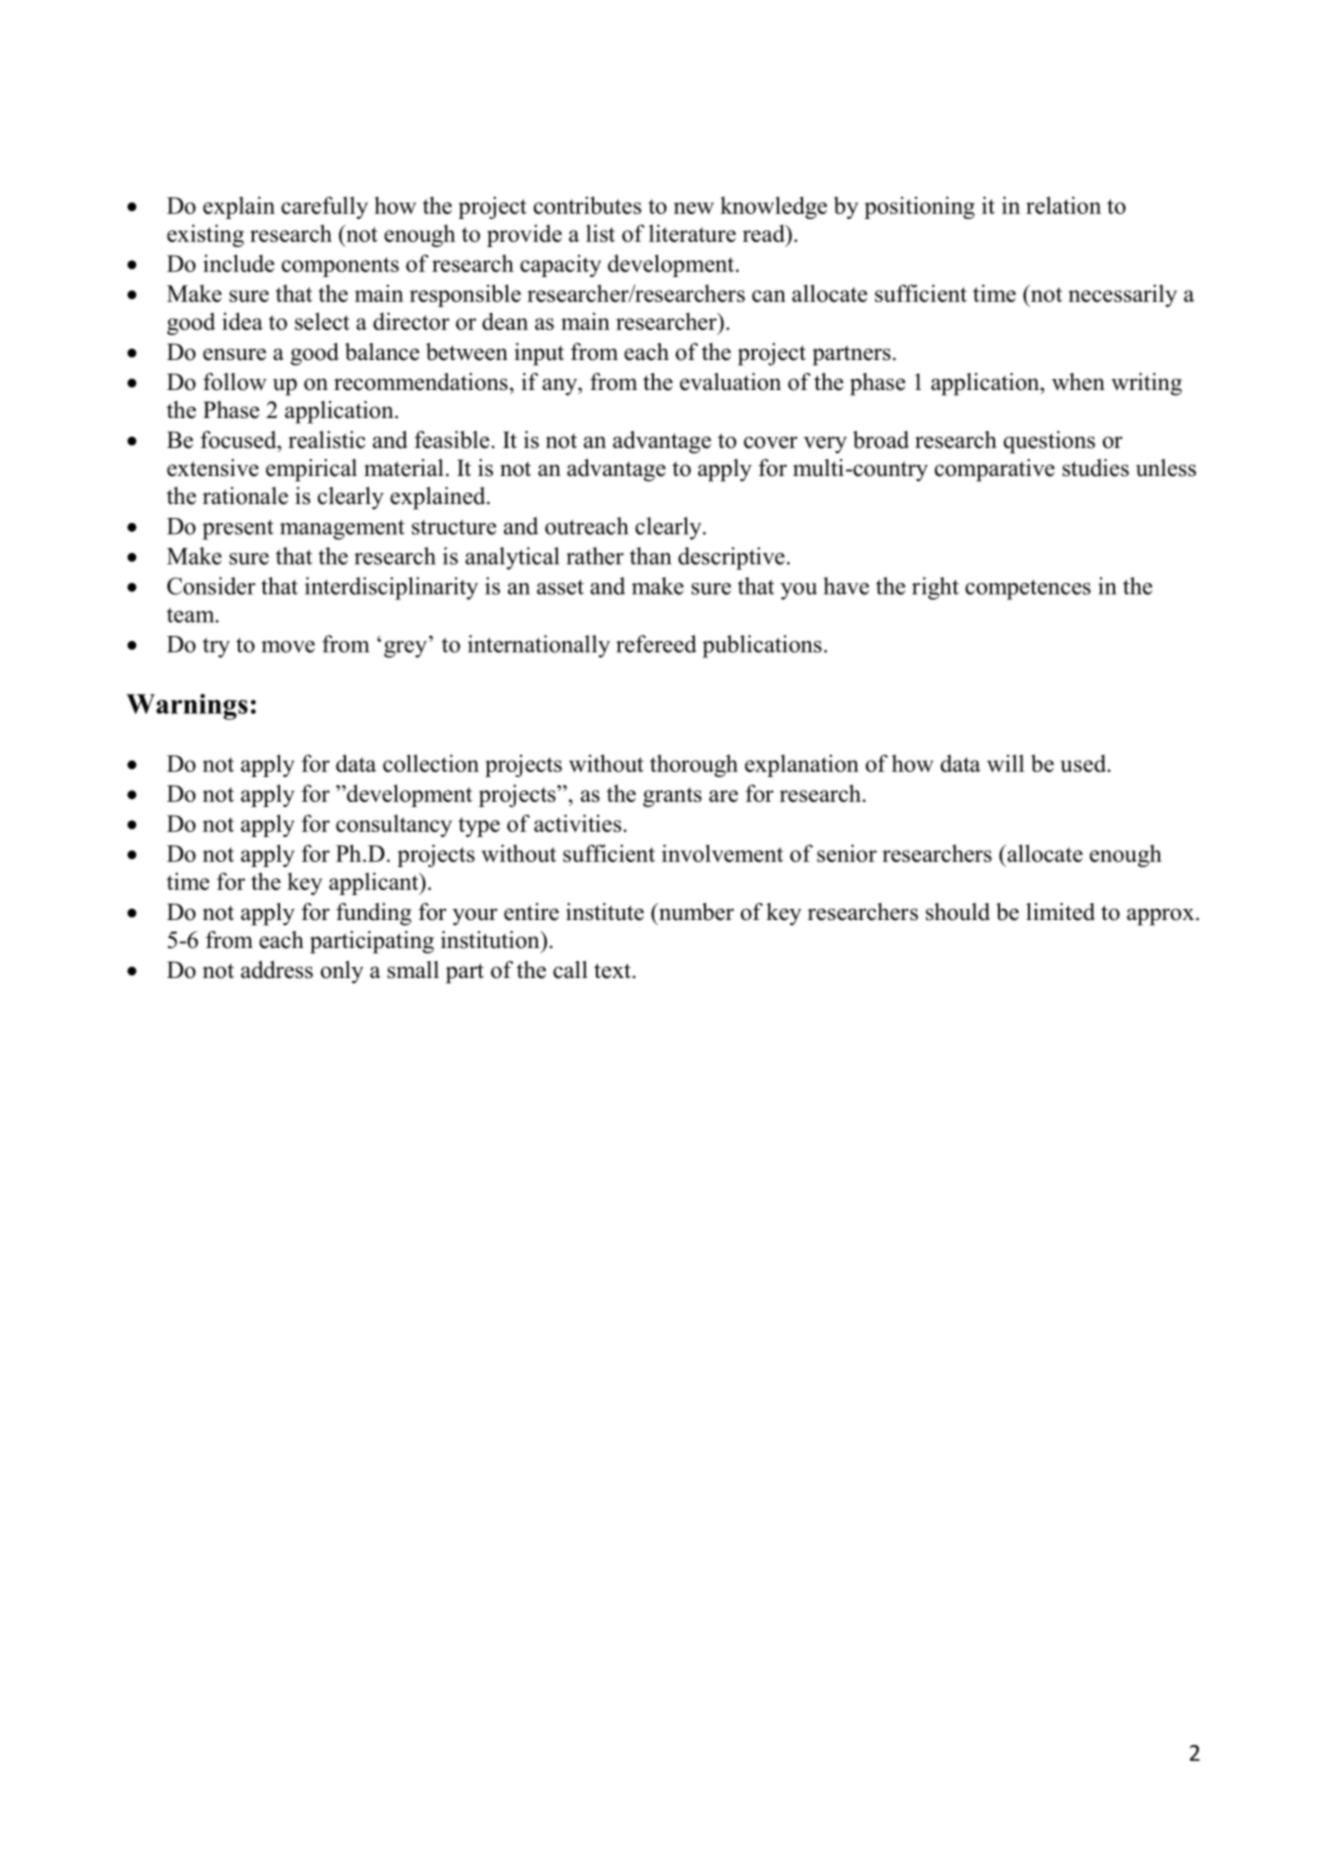 This image has width=1327, height=1876. What do you see at coordinates (1095, 468) in the image?
I see `studies` at bounding box center [1095, 468].
